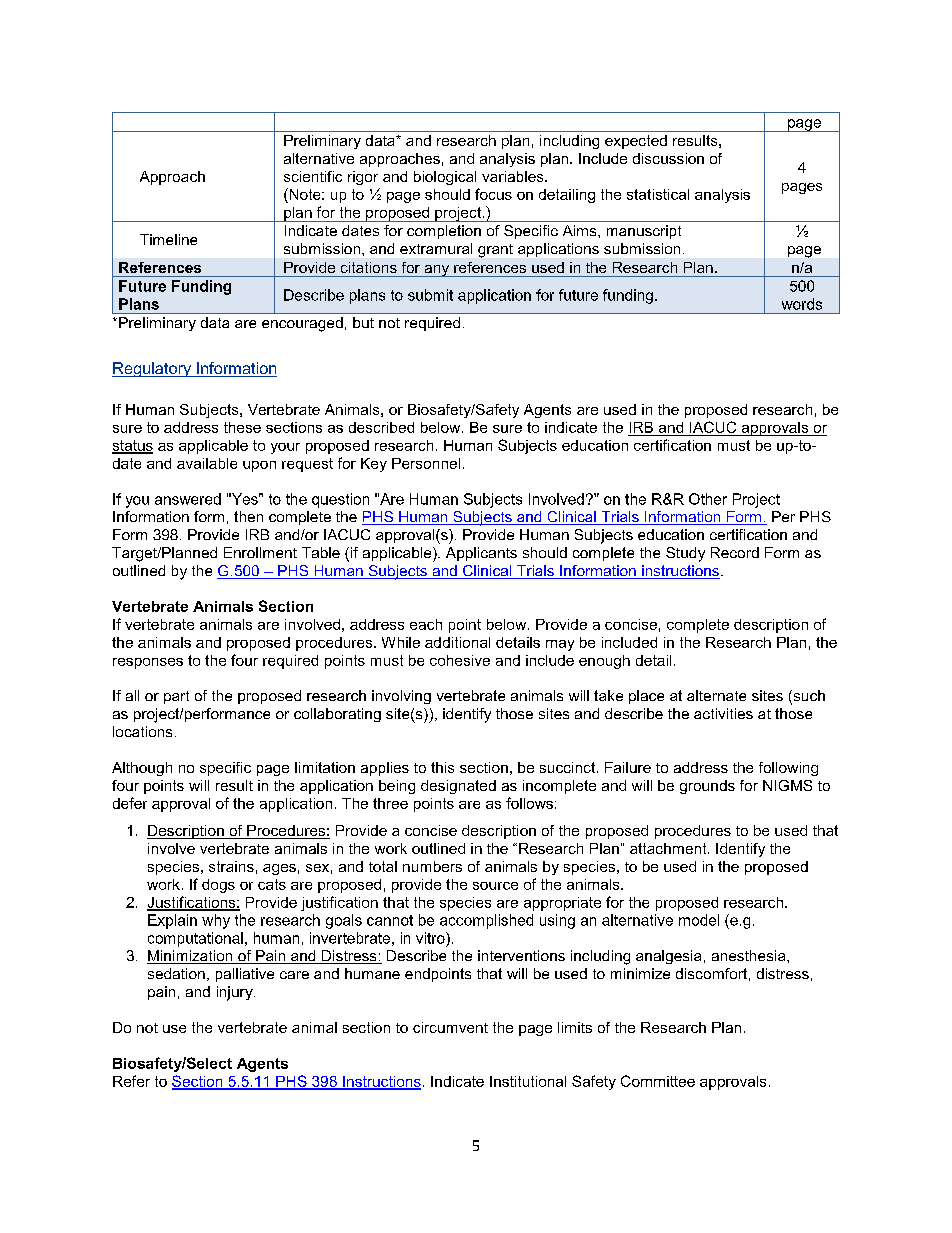 Image resolution: width=952 pixels, height=1233 pixels. I want to click on source, so click(495, 886).
